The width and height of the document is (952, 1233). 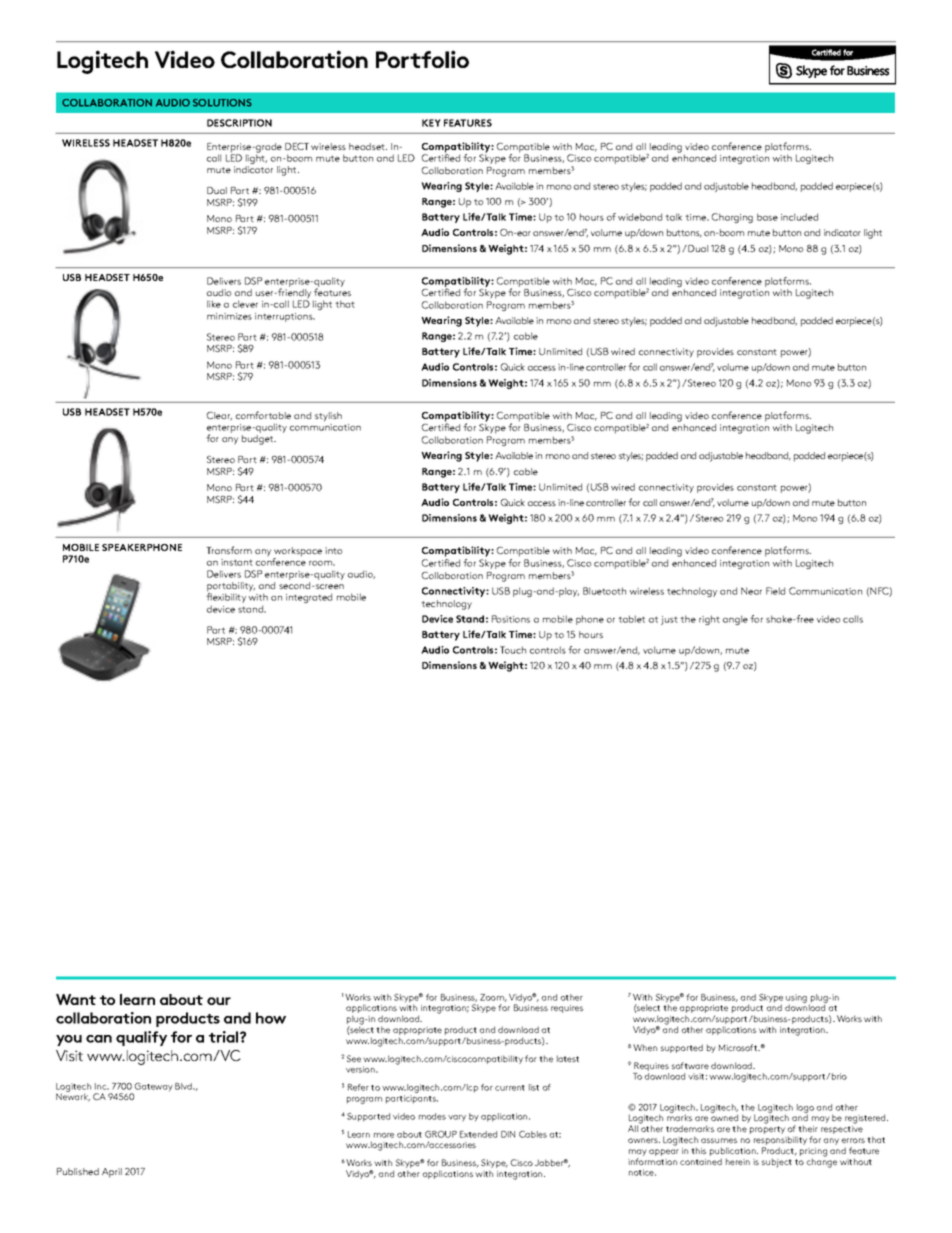 I want to click on base, so click(x=767, y=217).
